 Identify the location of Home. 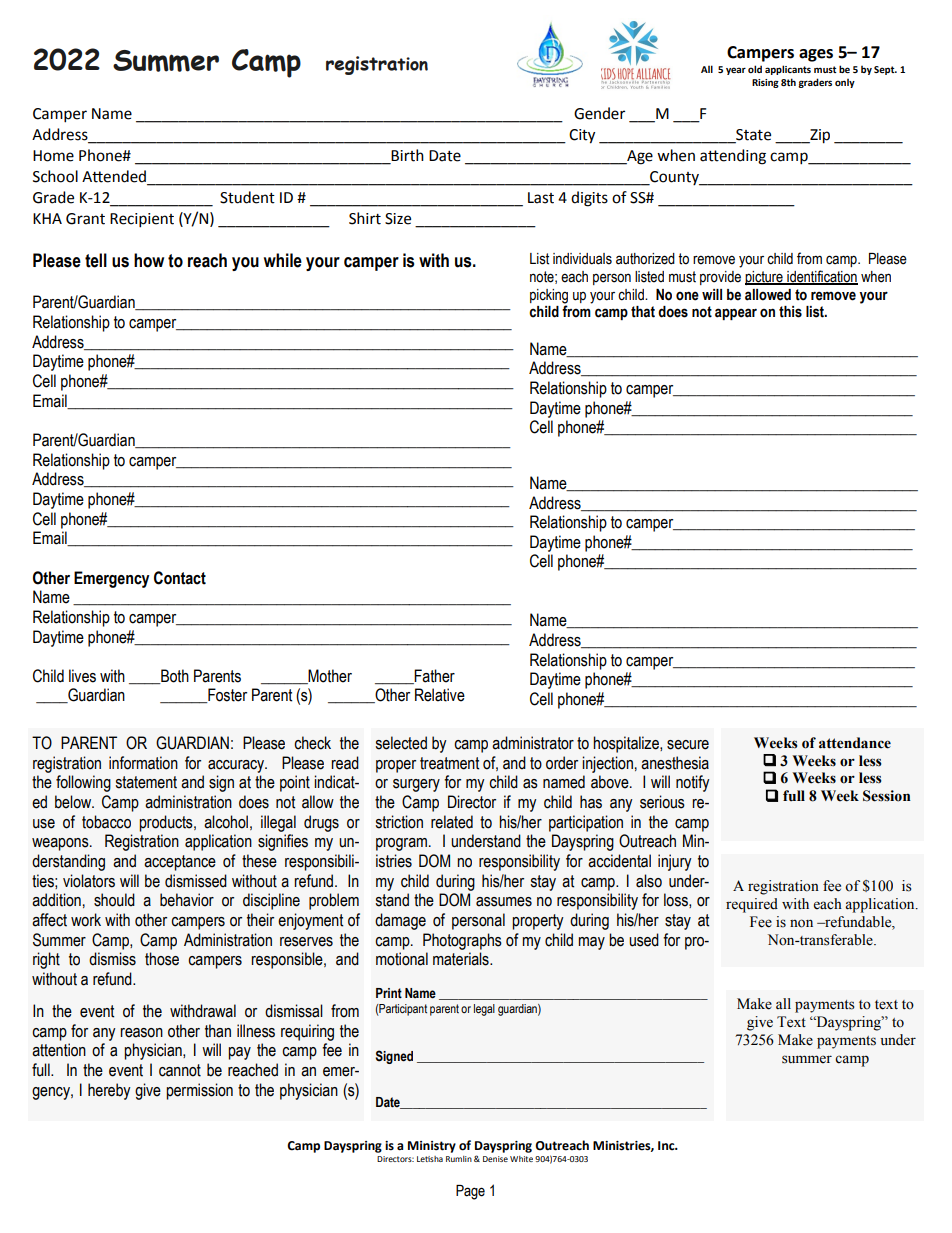
(53, 156).
